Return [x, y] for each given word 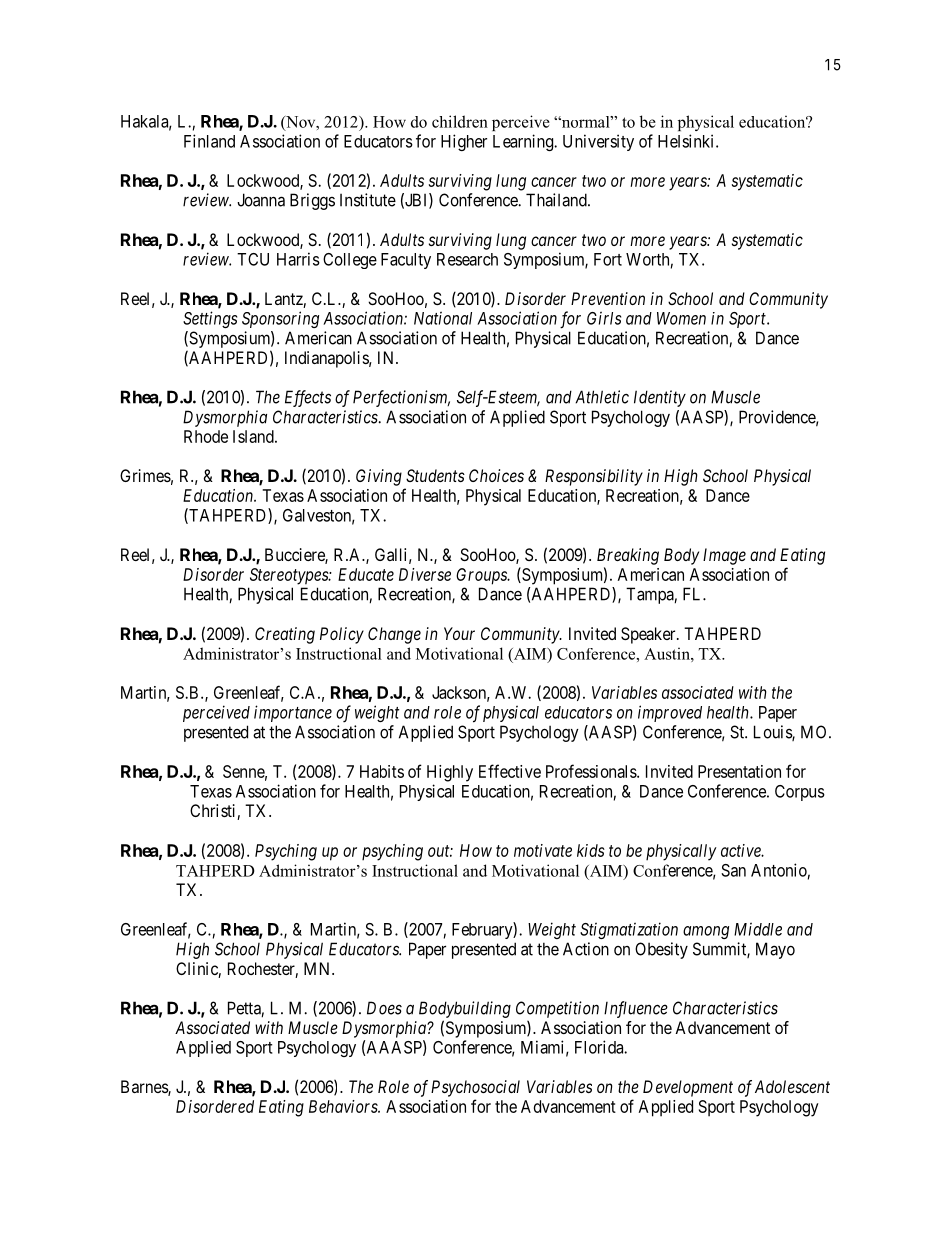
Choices [496, 475]
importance [293, 713]
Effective [510, 771]
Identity [660, 398]
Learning [524, 142]
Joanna [261, 200]
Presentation [739, 771]
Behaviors [344, 1106]
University [598, 142]
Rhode [206, 436]
